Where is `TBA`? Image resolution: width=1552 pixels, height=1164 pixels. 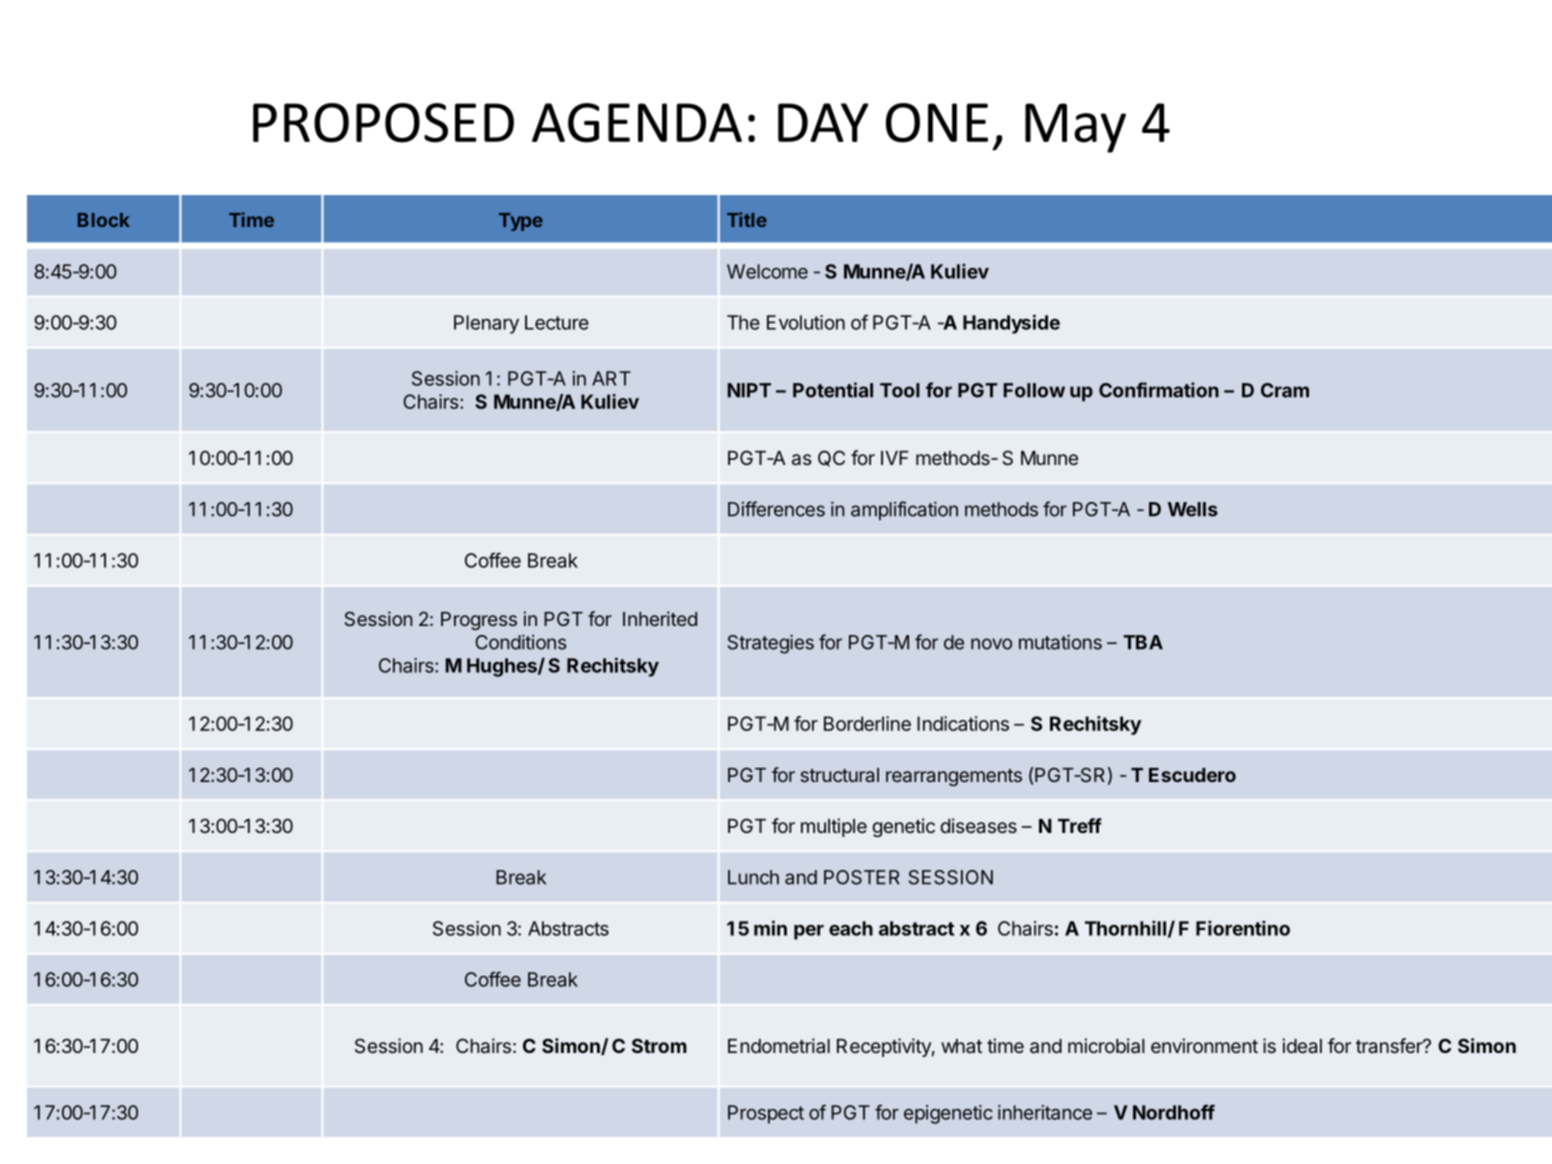
TBA is located at coordinates (1143, 642).
